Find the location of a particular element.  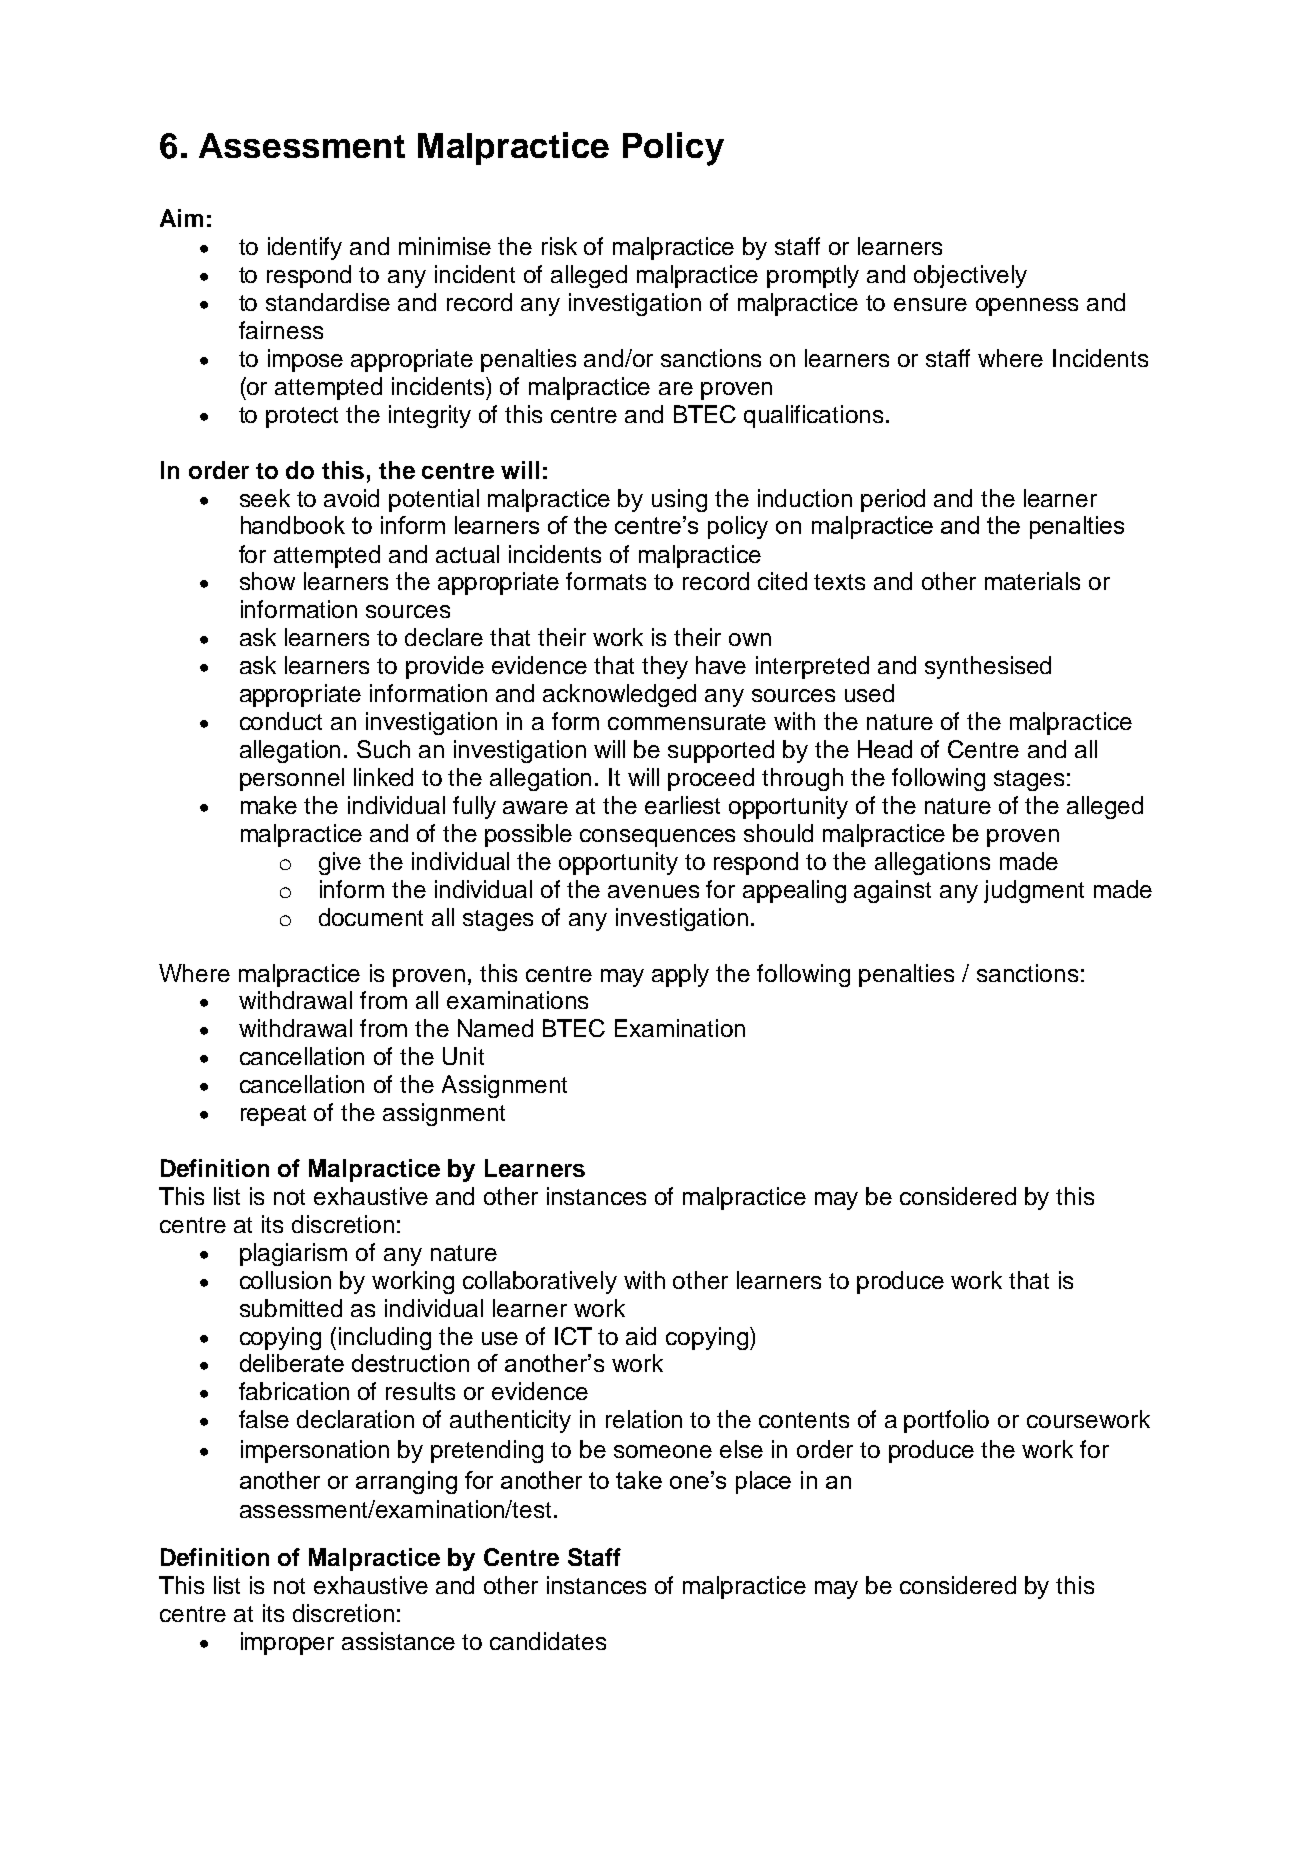

identify is located at coordinates (305, 248).
